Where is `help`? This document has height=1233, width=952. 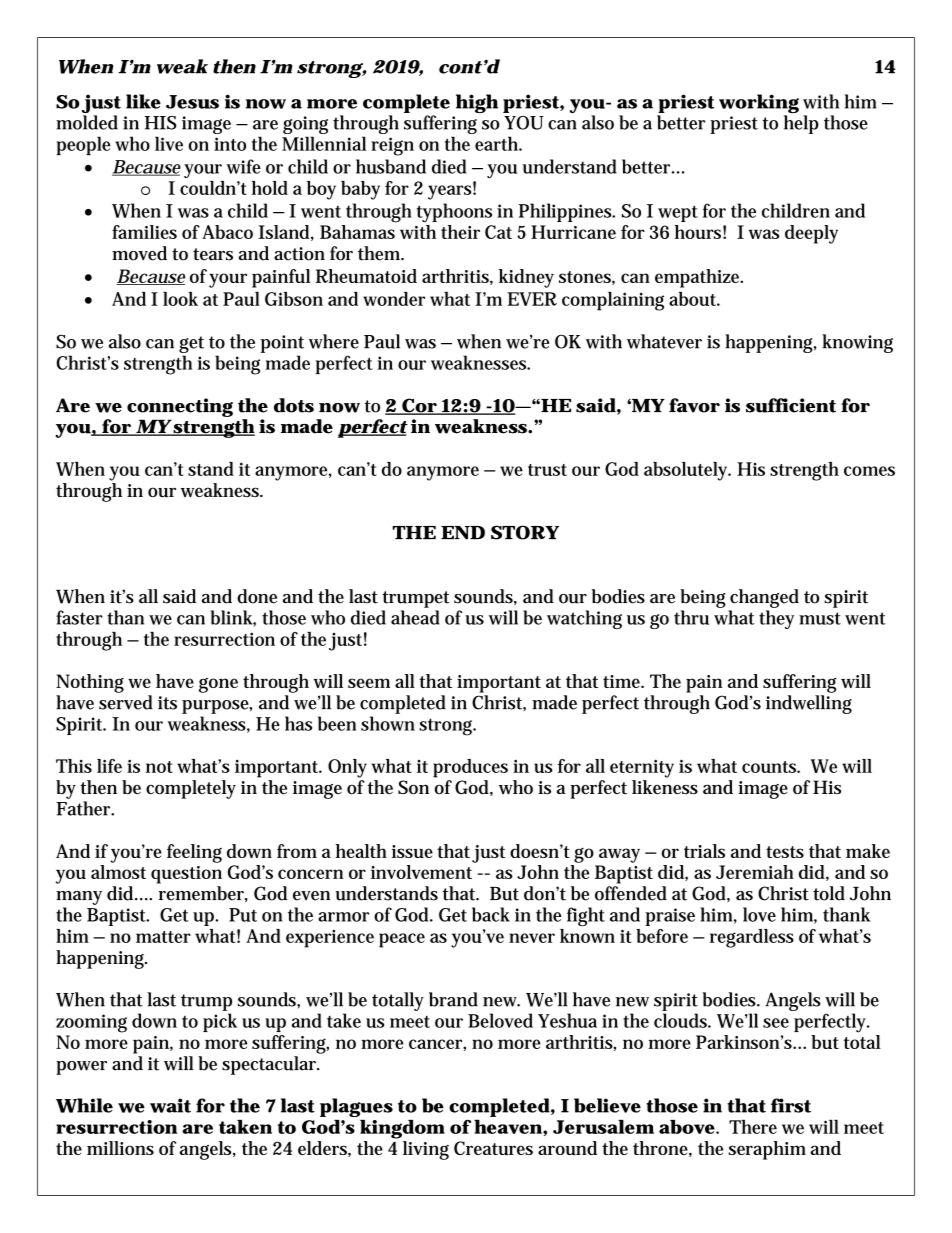
help is located at coordinates (801, 124).
